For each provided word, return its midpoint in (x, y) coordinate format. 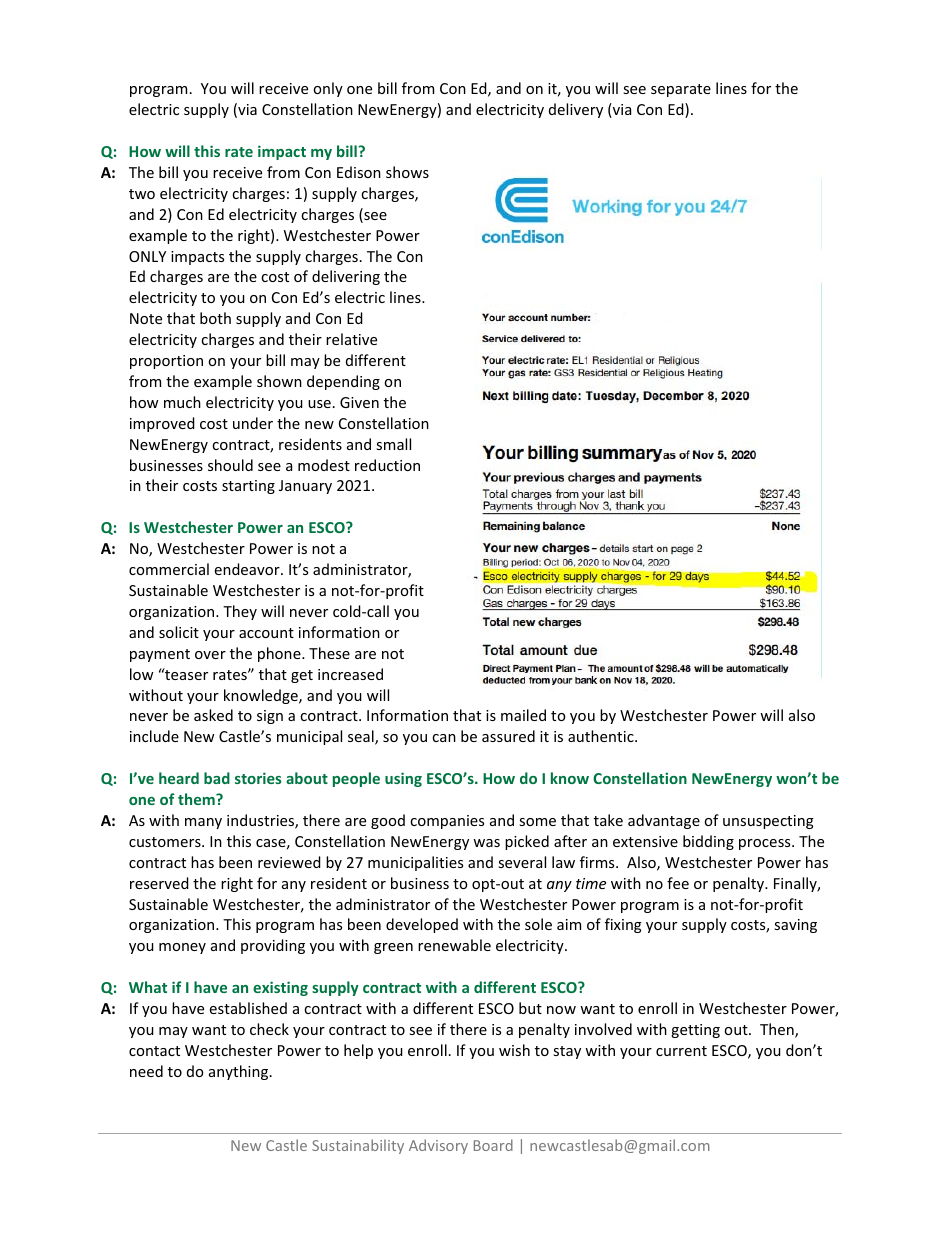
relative (351, 339)
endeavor (248, 569)
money (182, 948)
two (142, 194)
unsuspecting (768, 822)
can (444, 738)
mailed (523, 715)
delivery (576, 110)
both (215, 318)
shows (407, 172)
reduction (387, 465)
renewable (454, 945)
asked (213, 715)
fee (678, 883)
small (393, 444)
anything (240, 1072)
